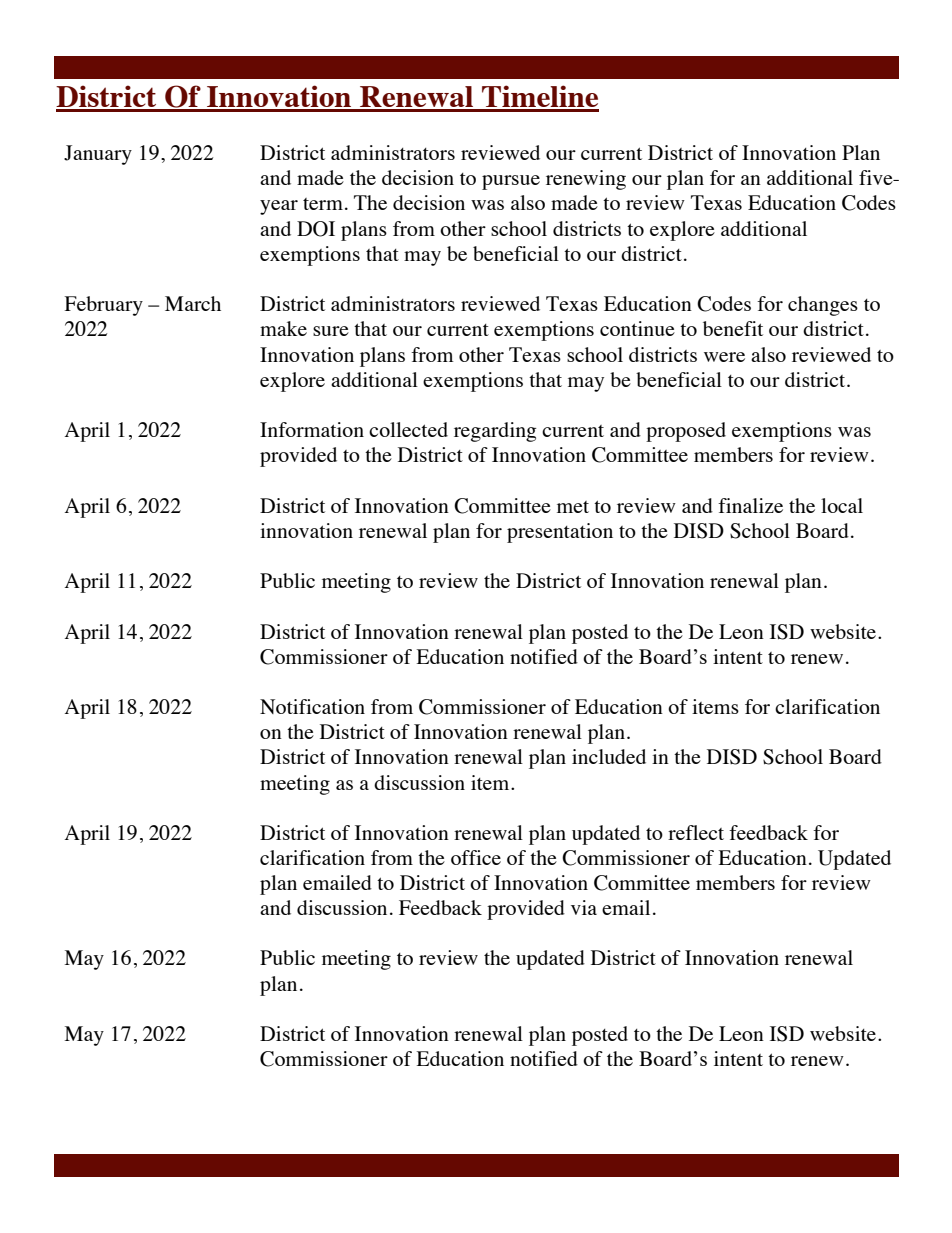 This document has height=1233, width=952. Describe the element at coordinates (312, 429) in the document. I see `Information` at that location.
